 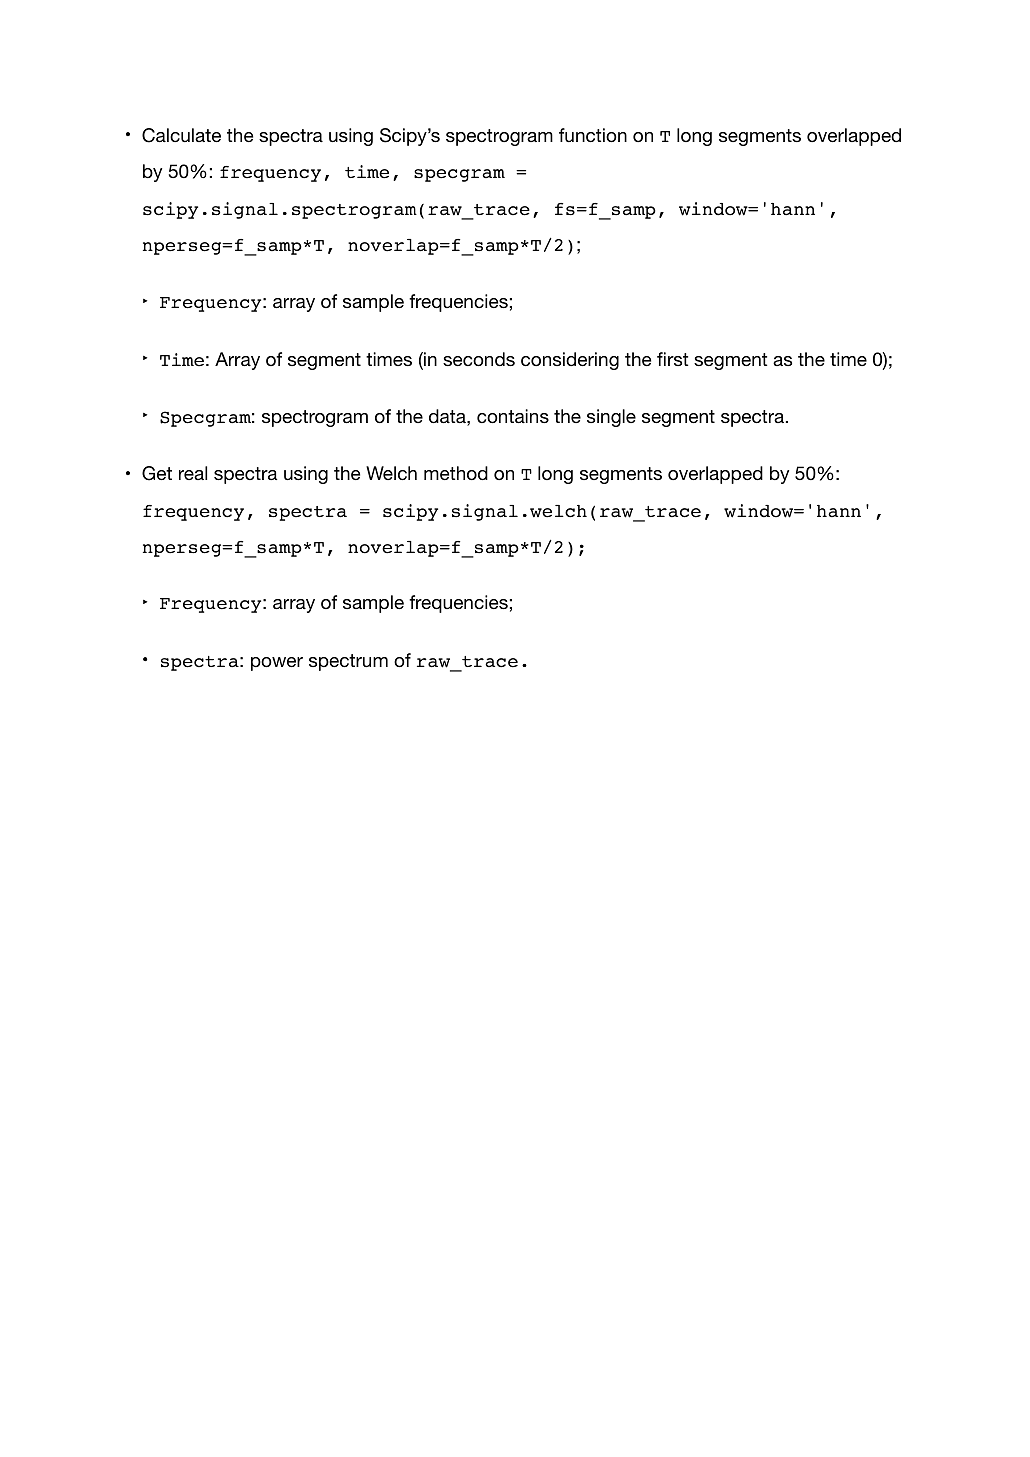 I want to click on single, so click(x=611, y=418).
